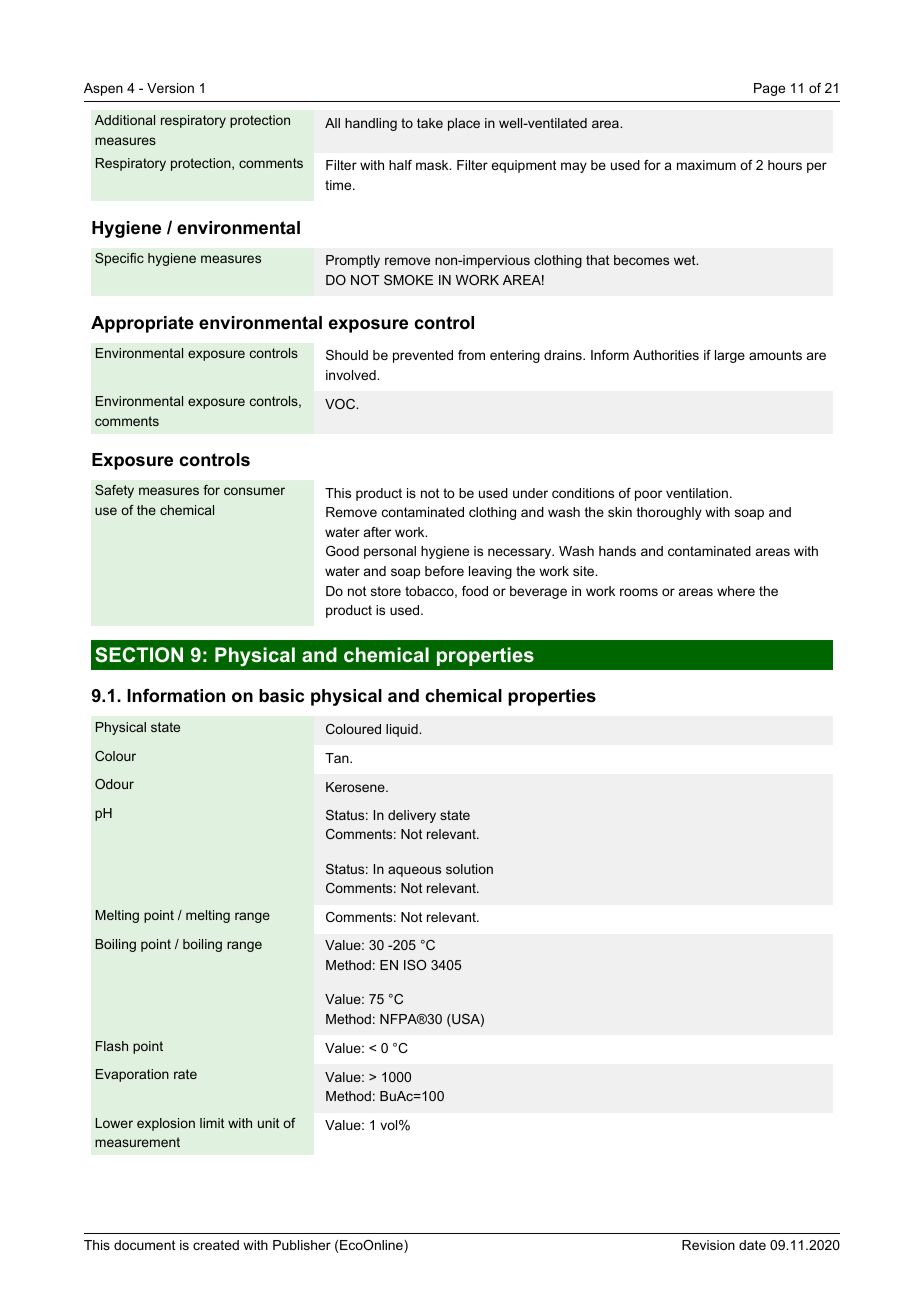  I want to click on after, so click(377, 532).
